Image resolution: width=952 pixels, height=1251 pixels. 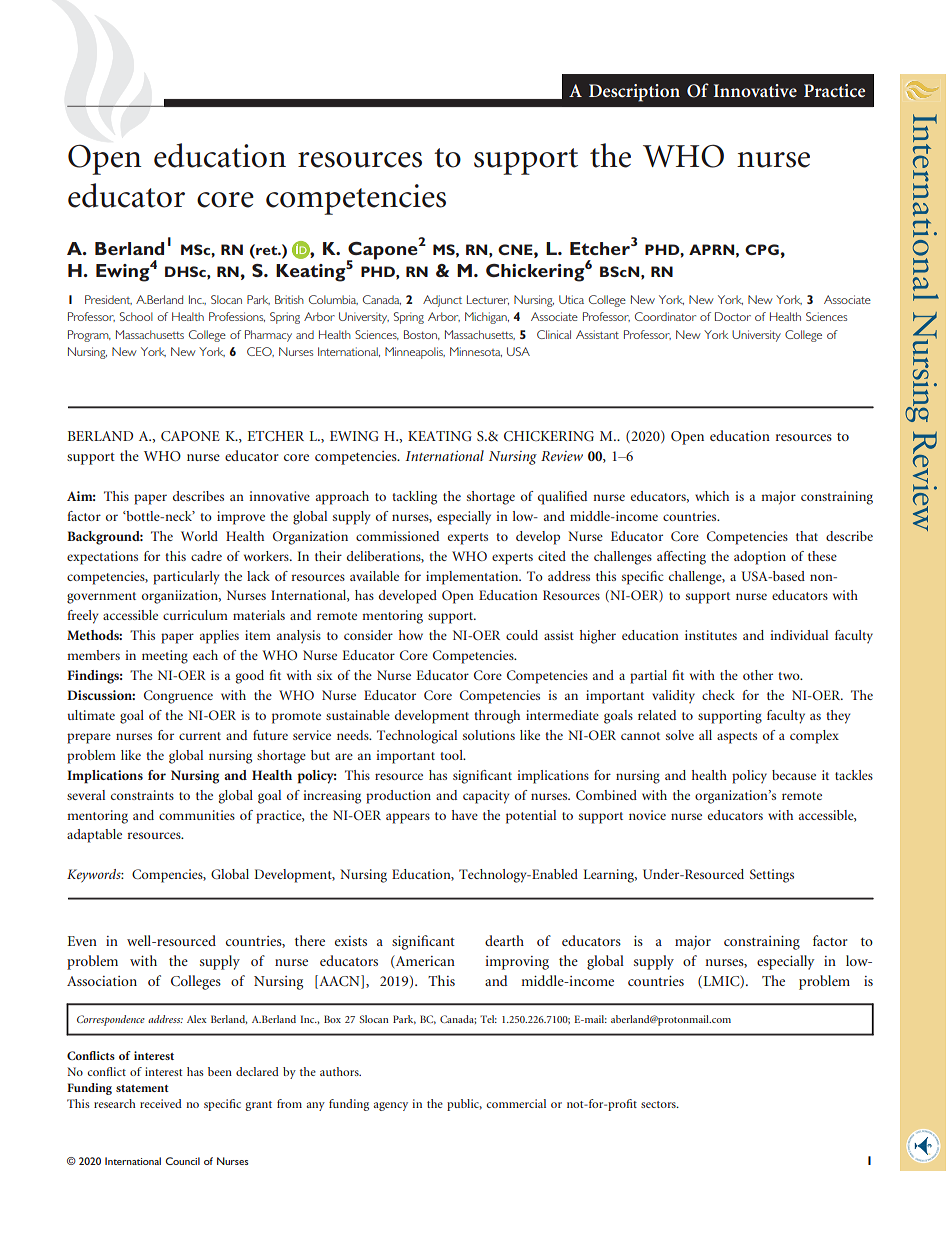 What do you see at coordinates (634, 93) in the document?
I see `Description` at bounding box center [634, 93].
